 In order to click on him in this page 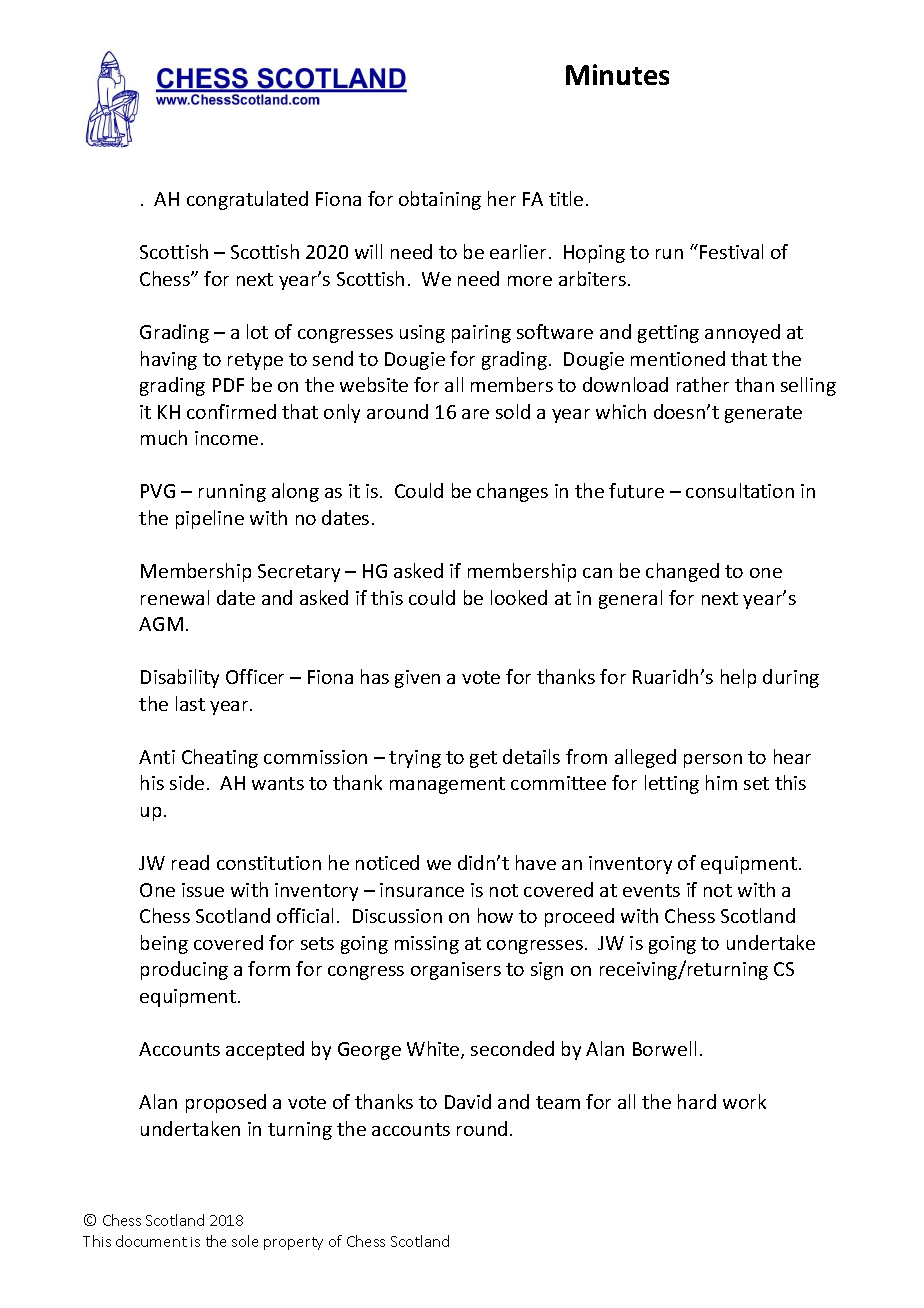, I will do `click(721, 782)`.
